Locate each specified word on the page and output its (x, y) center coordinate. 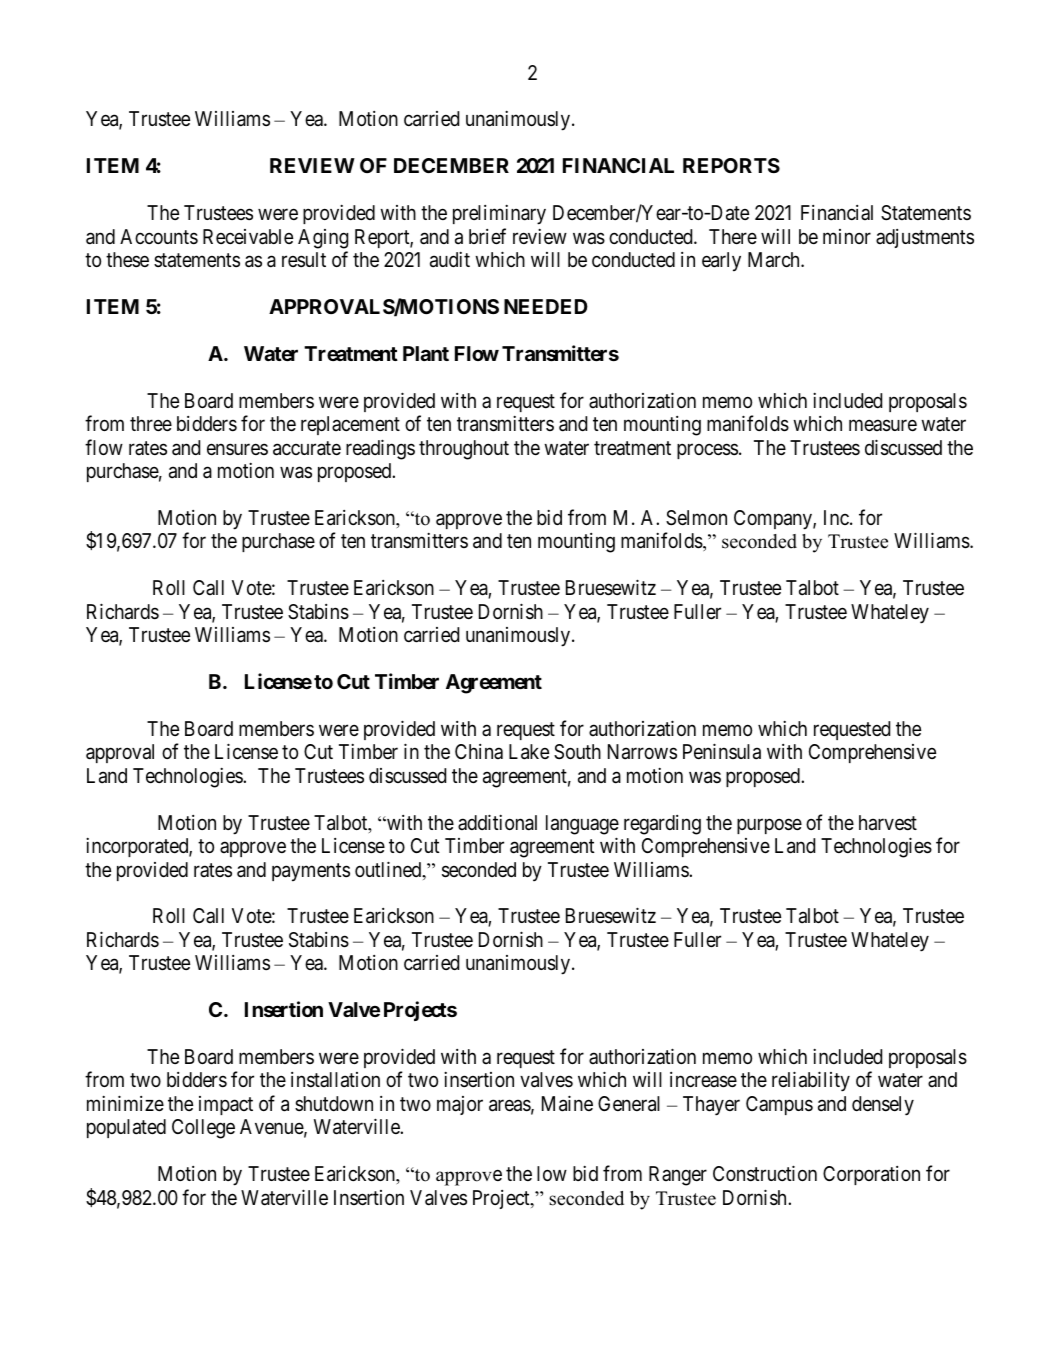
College (203, 1129)
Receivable (248, 237)
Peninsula (722, 751)
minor (847, 236)
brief (487, 236)
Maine (567, 1103)
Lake (529, 752)
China (479, 751)
